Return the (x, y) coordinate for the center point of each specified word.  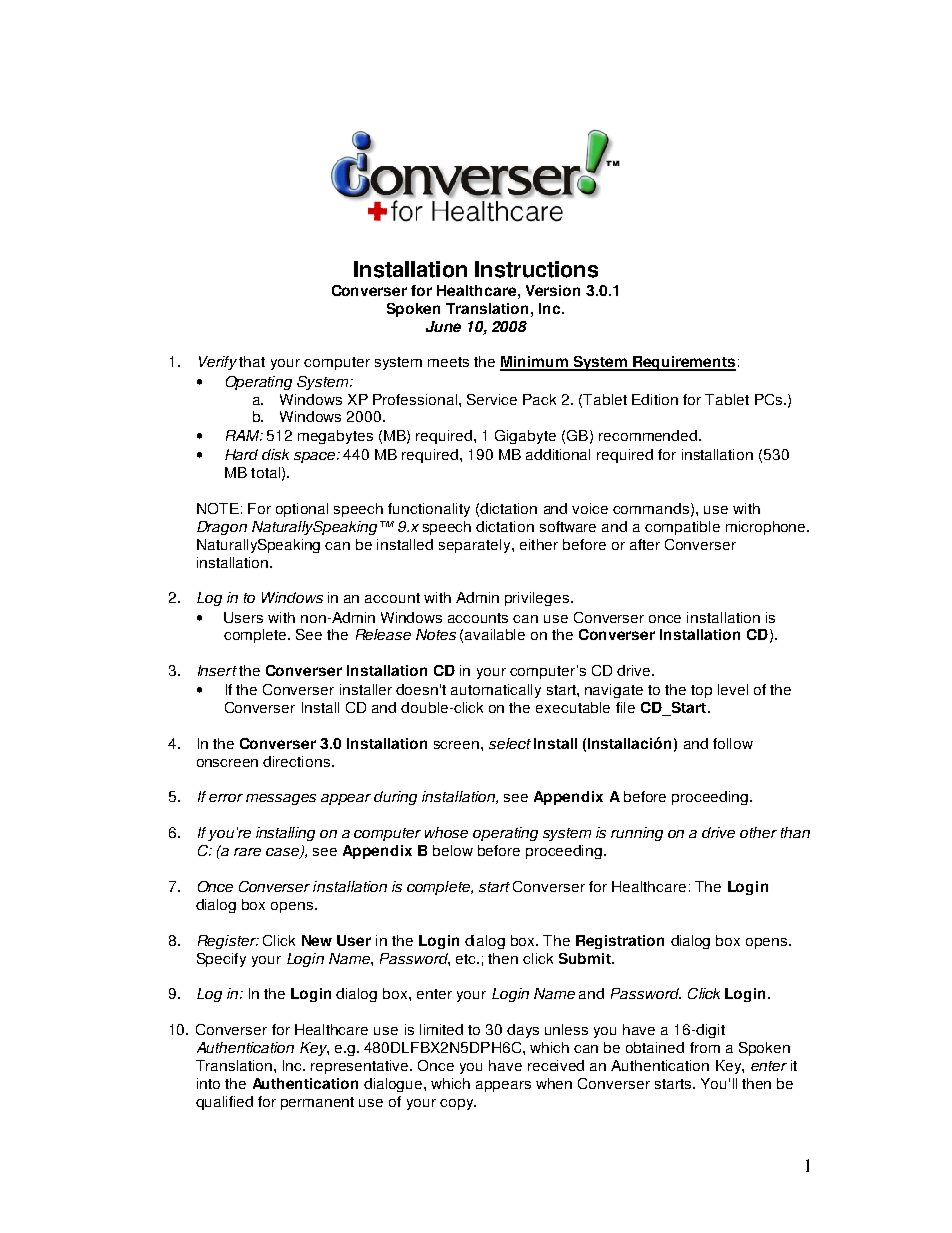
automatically (496, 691)
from (705, 1047)
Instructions (536, 269)
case (284, 853)
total (265, 472)
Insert (217, 670)
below (453, 850)
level (733, 689)
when (554, 1083)
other (758, 832)
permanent (317, 1103)
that (252, 361)
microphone (767, 528)
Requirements (683, 363)
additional (558, 454)
